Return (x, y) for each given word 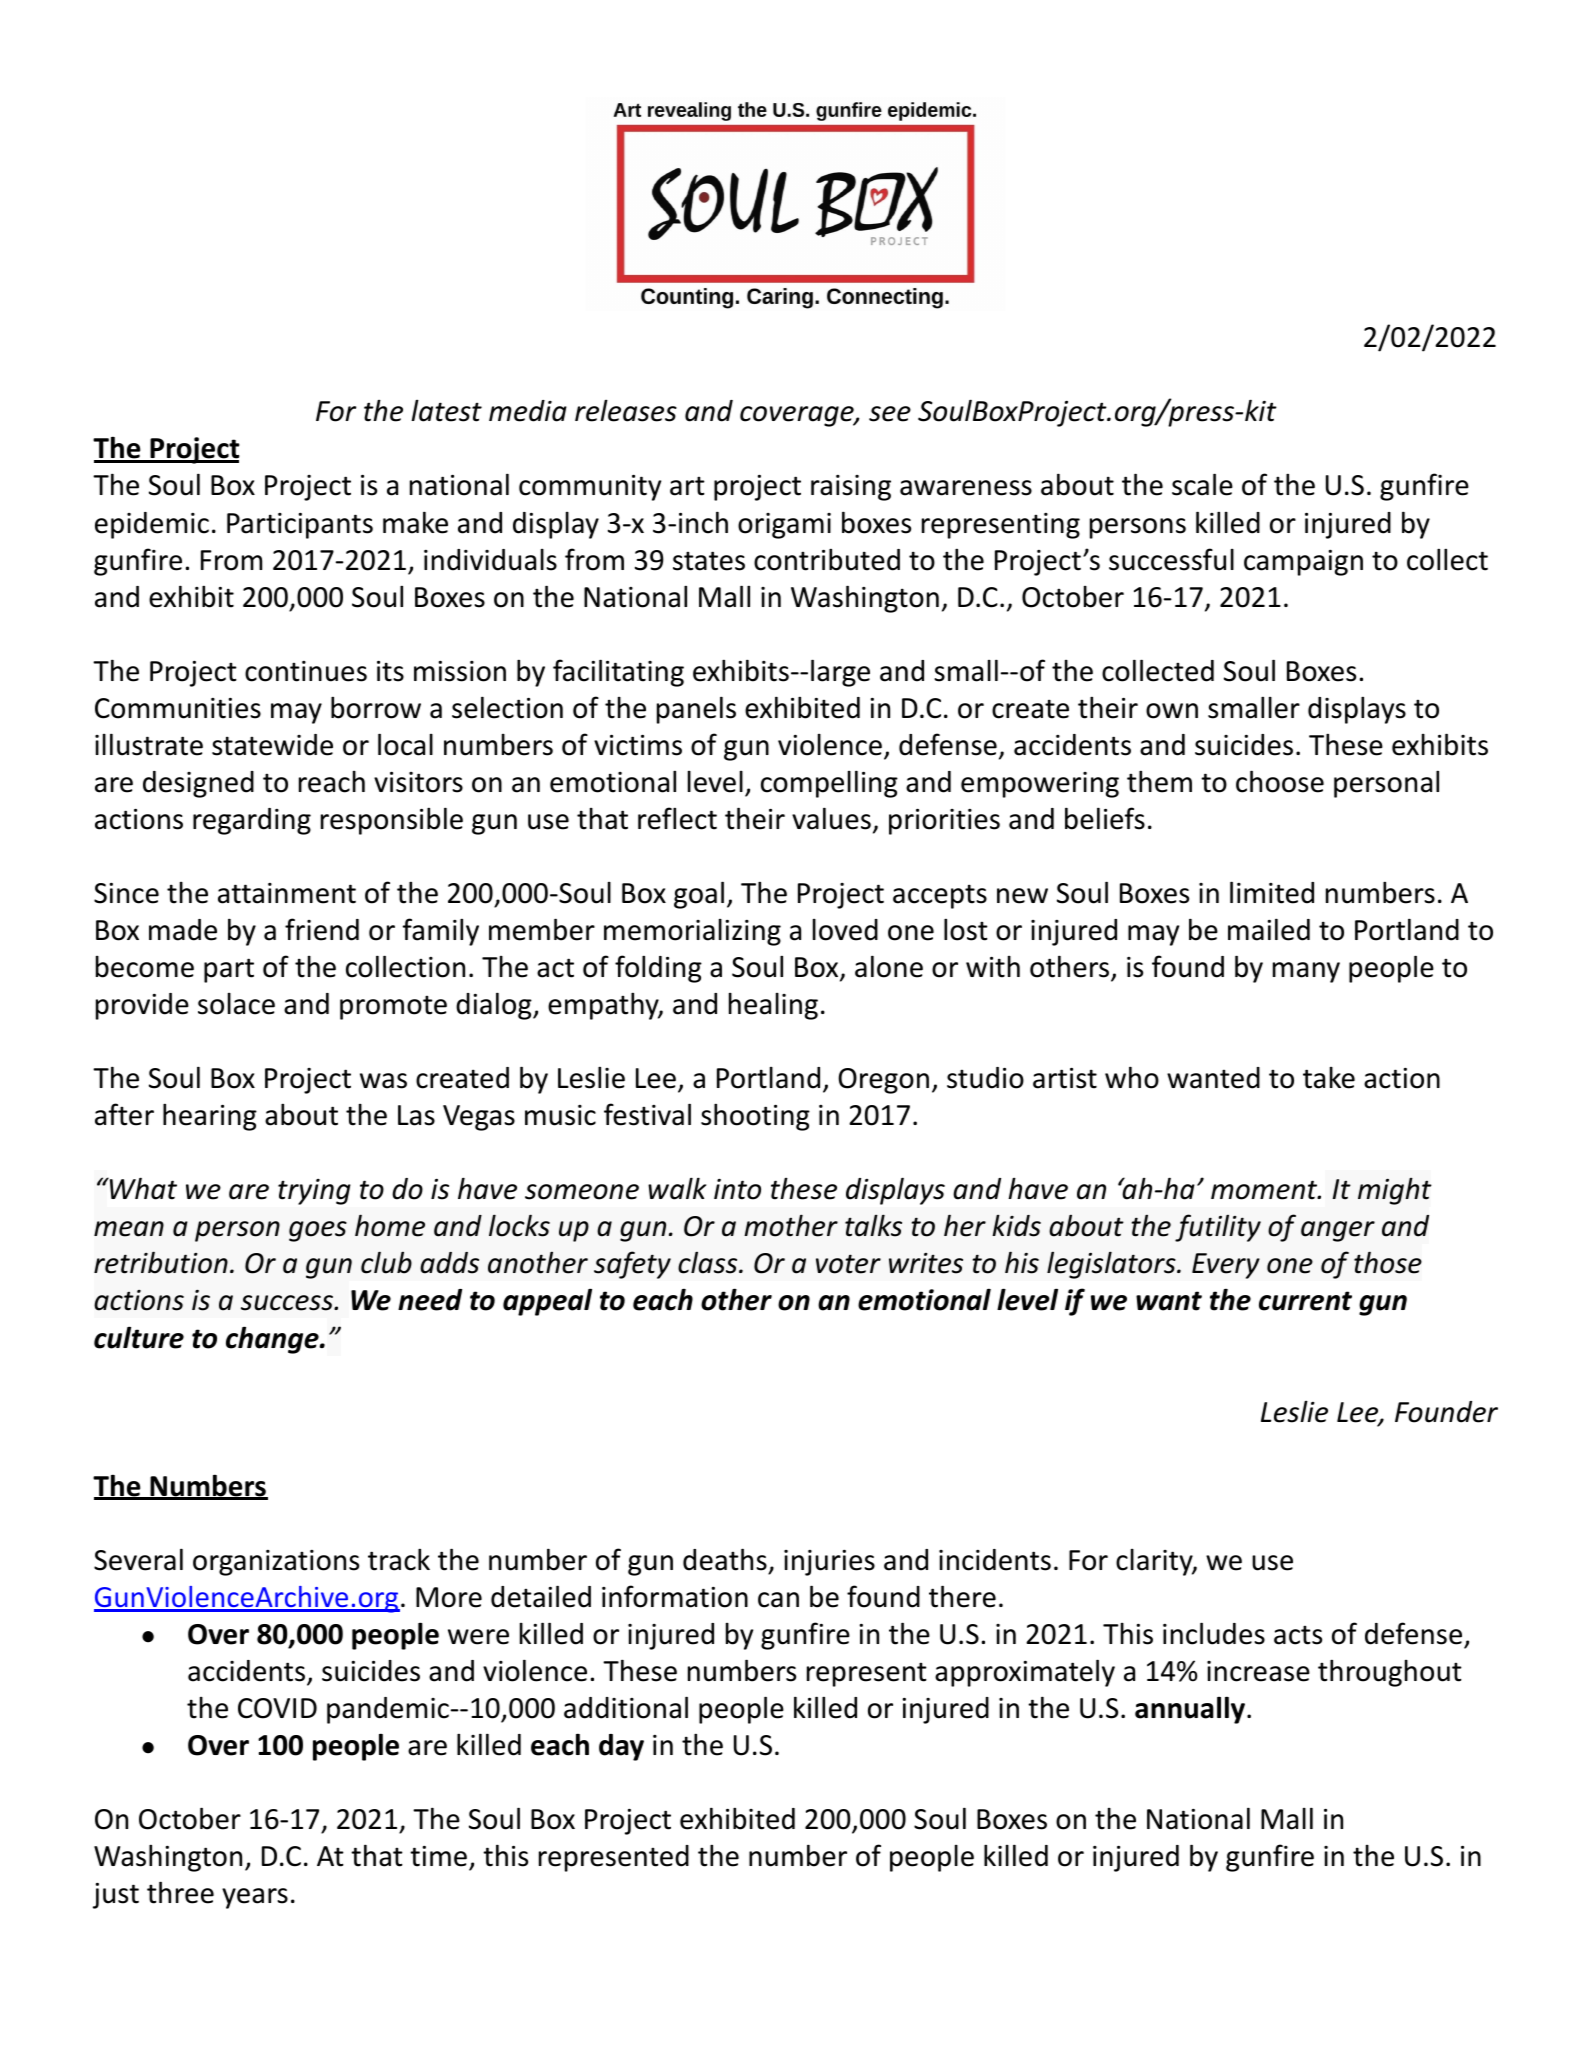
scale (1202, 484)
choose (1280, 781)
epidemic (152, 525)
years (255, 1898)
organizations (276, 1563)
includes (1214, 1633)
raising (851, 488)
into (737, 1189)
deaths (725, 1559)
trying (314, 1192)
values (831, 818)
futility (1218, 1228)
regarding (252, 821)
